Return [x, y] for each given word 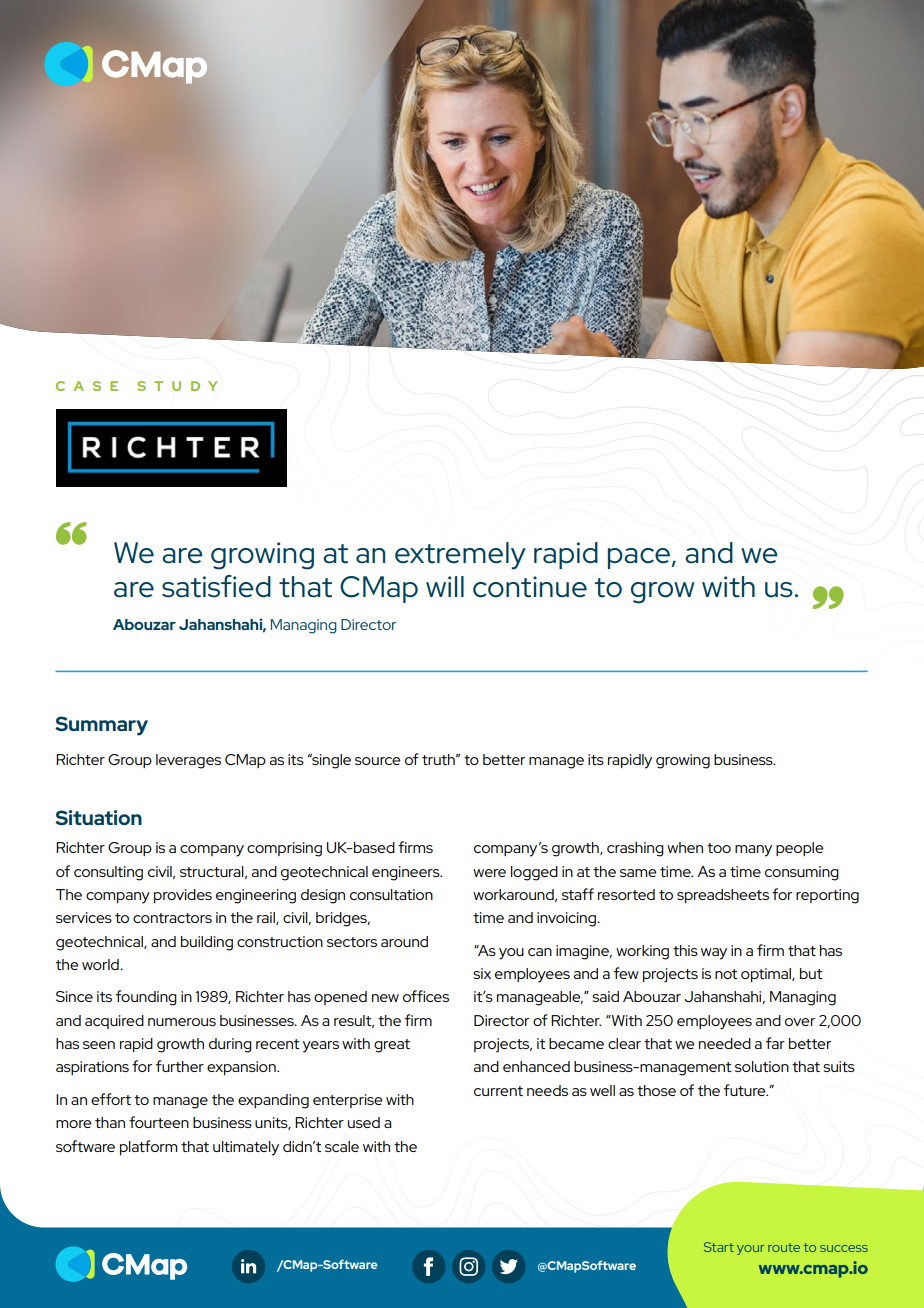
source [377, 761]
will [445, 586]
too [719, 848]
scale [342, 1146]
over [800, 1022]
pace [640, 558]
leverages [188, 761]
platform [148, 1147]
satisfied [216, 586]
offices [426, 996]
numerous [182, 1022]
